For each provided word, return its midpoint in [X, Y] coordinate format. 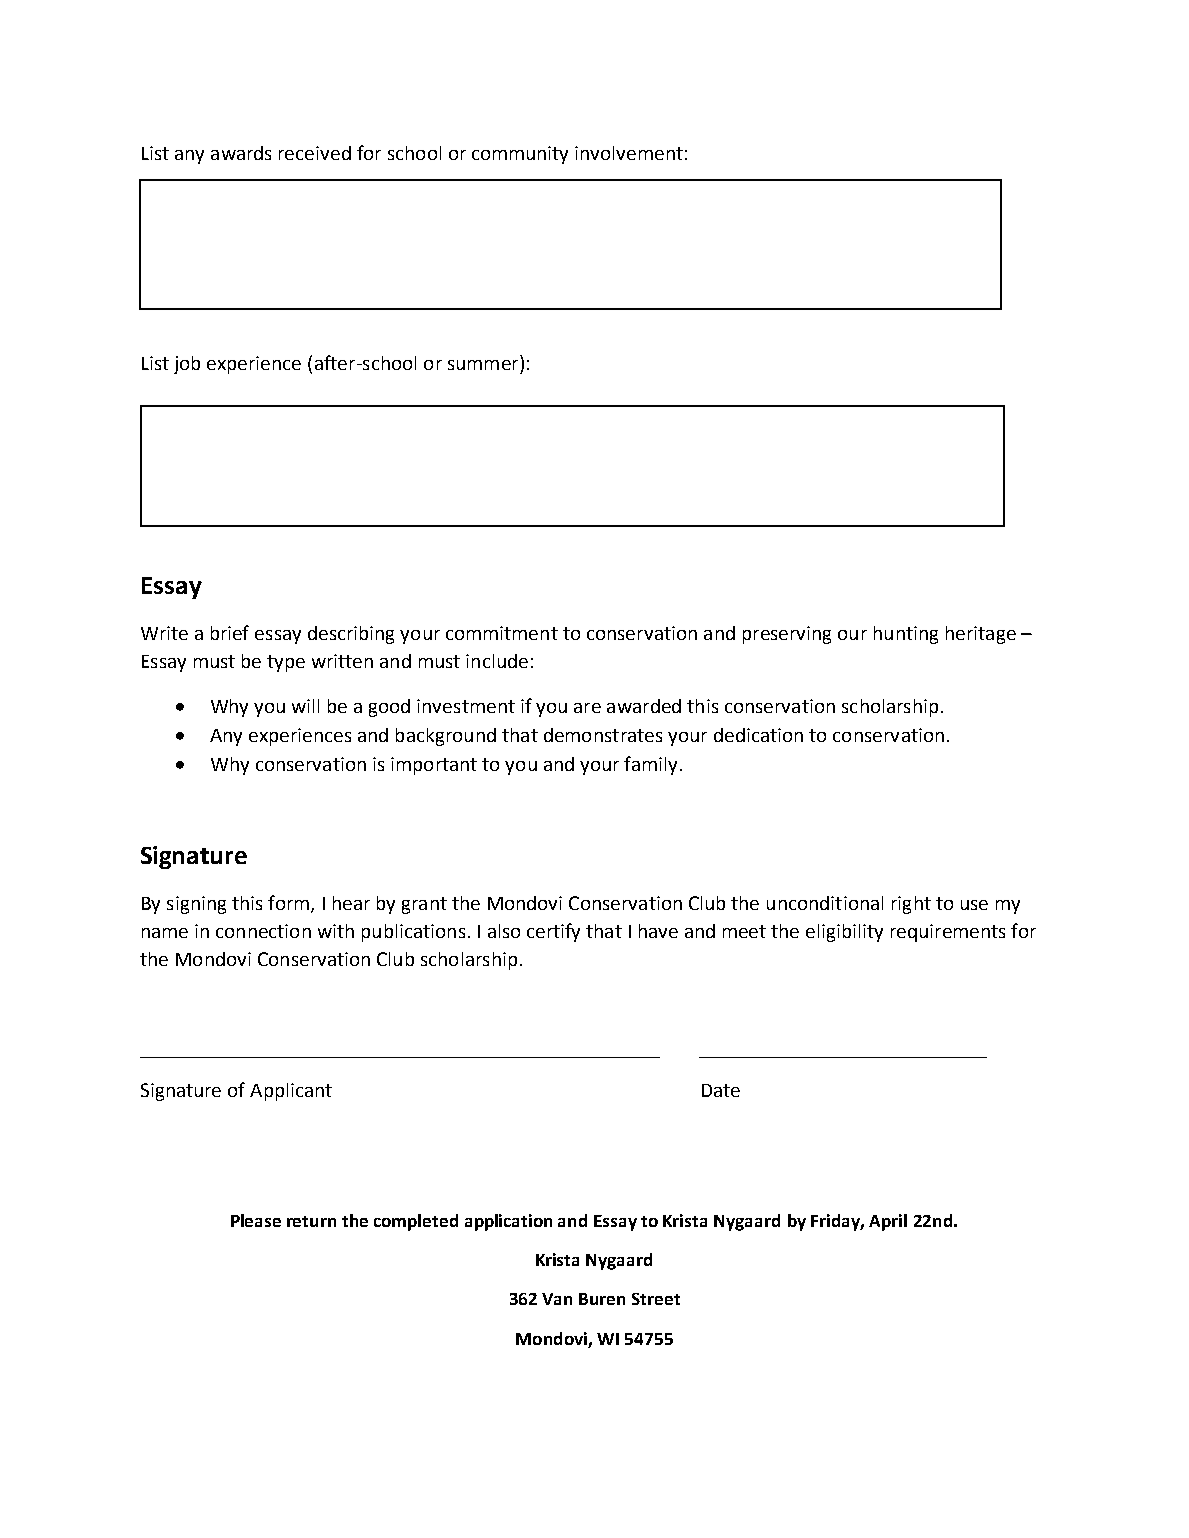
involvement [629, 153]
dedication [758, 735]
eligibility [844, 933]
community [520, 155]
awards [241, 153]
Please [256, 1220]
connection [263, 931]
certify [553, 932]
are [587, 708]
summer [483, 365]
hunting [906, 635]
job [187, 365]
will [305, 706]
